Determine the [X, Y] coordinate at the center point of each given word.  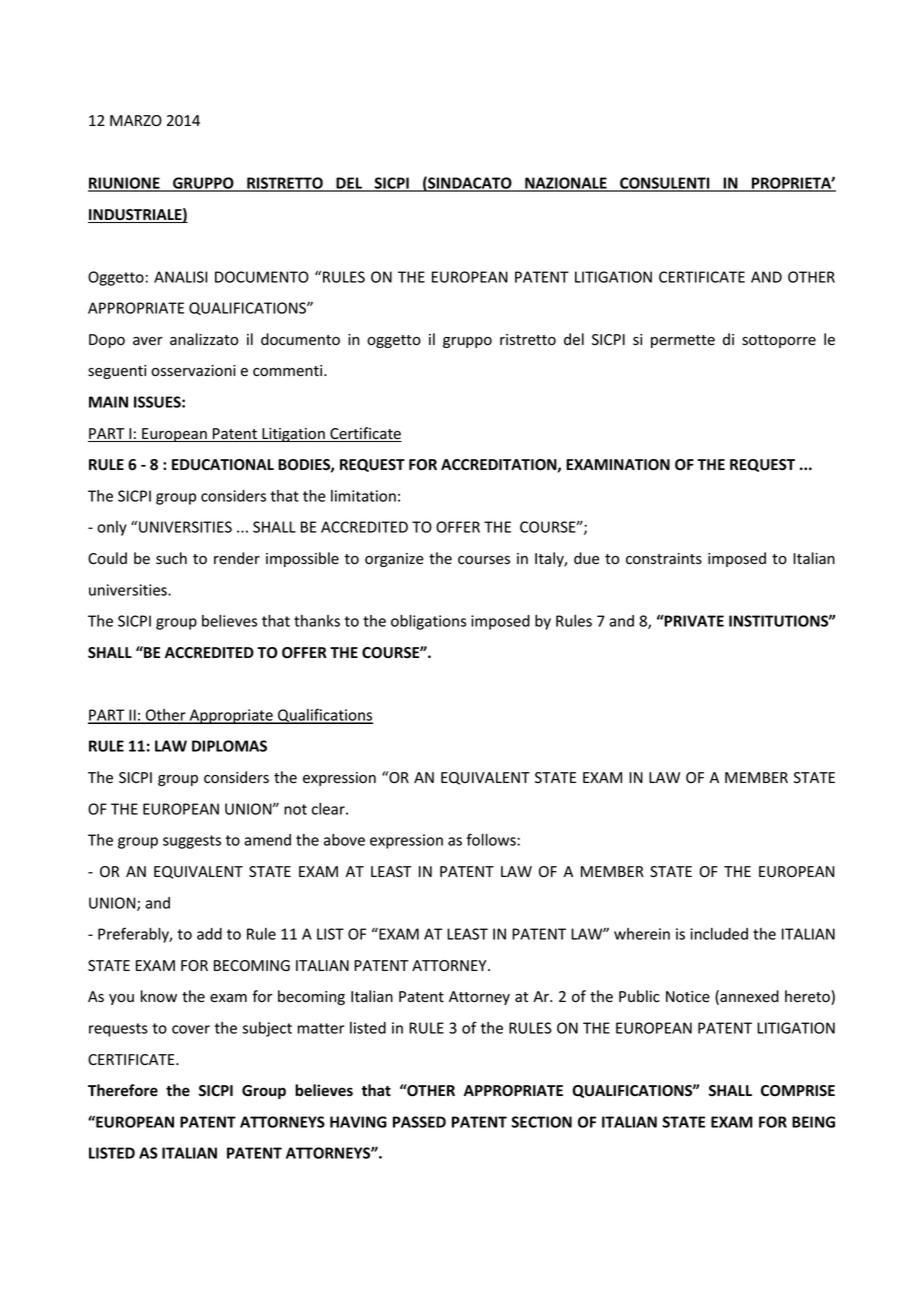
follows [491, 839]
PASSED [419, 1122]
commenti [289, 371]
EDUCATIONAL [223, 465]
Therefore [123, 1090]
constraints [664, 559]
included [719, 934]
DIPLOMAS [229, 746]
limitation [363, 496]
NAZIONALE [566, 184]
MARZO [136, 120]
